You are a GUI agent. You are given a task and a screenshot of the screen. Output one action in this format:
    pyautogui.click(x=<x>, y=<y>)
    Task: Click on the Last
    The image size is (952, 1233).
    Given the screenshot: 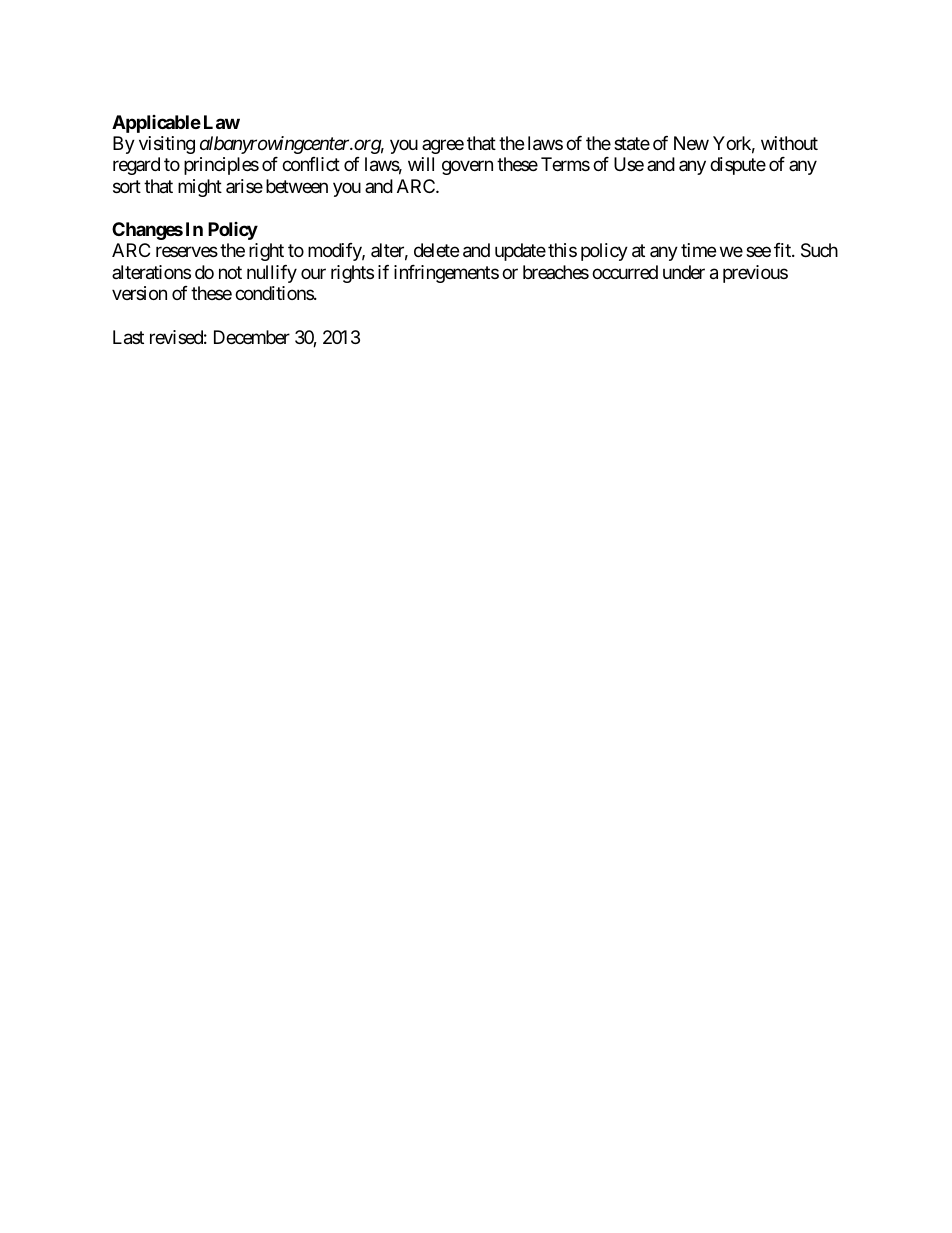 What is the action you would take?
    pyautogui.click(x=128, y=337)
